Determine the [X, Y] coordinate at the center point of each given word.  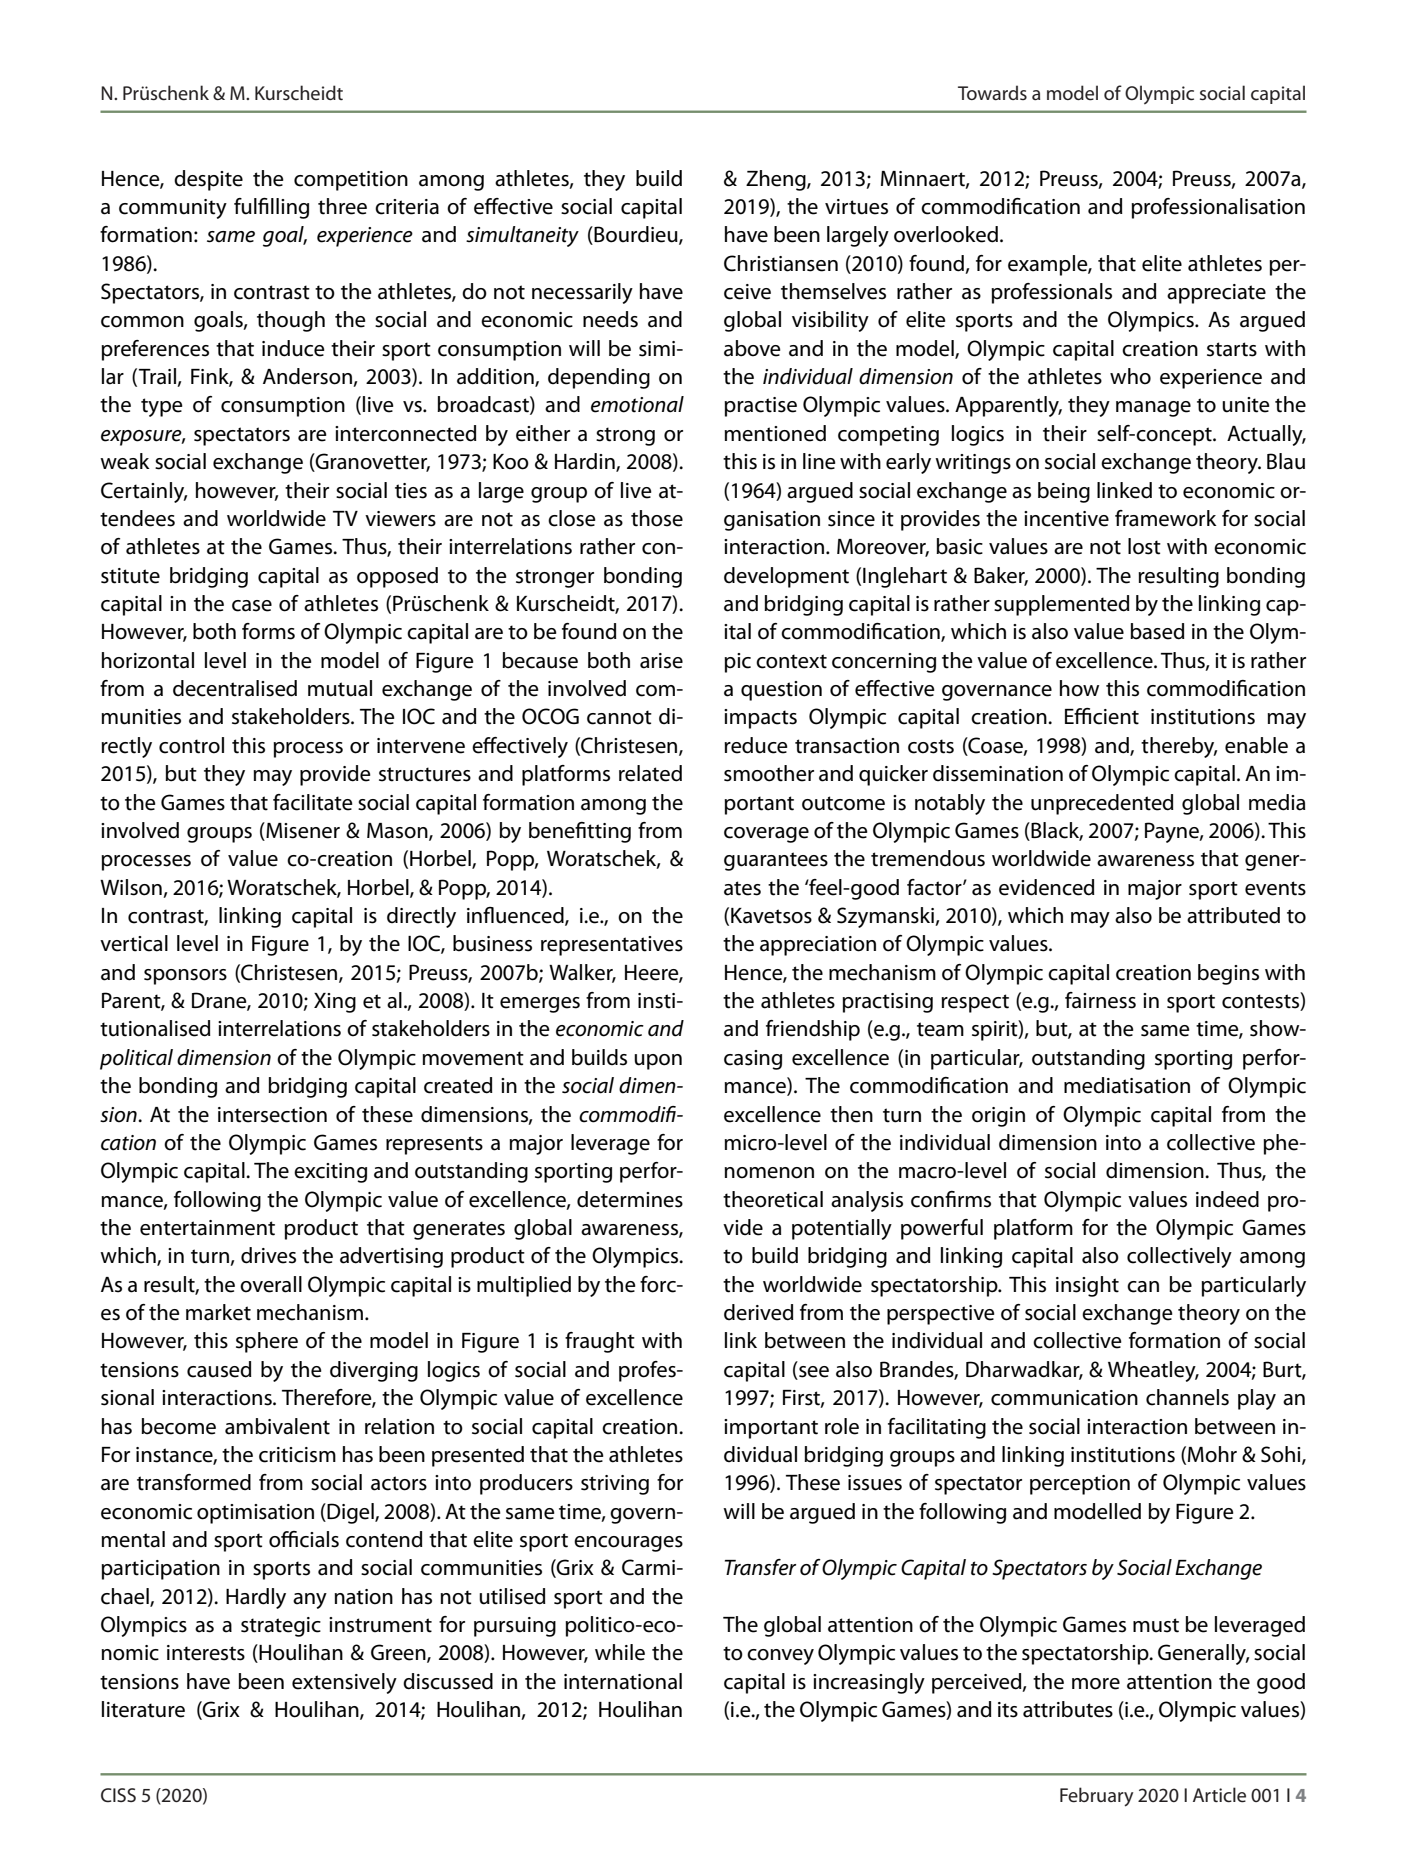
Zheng [777, 180]
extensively [344, 1683]
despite [208, 180]
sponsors [185, 977]
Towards [992, 92]
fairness [1100, 1000]
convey [780, 1657]
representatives [612, 946]
